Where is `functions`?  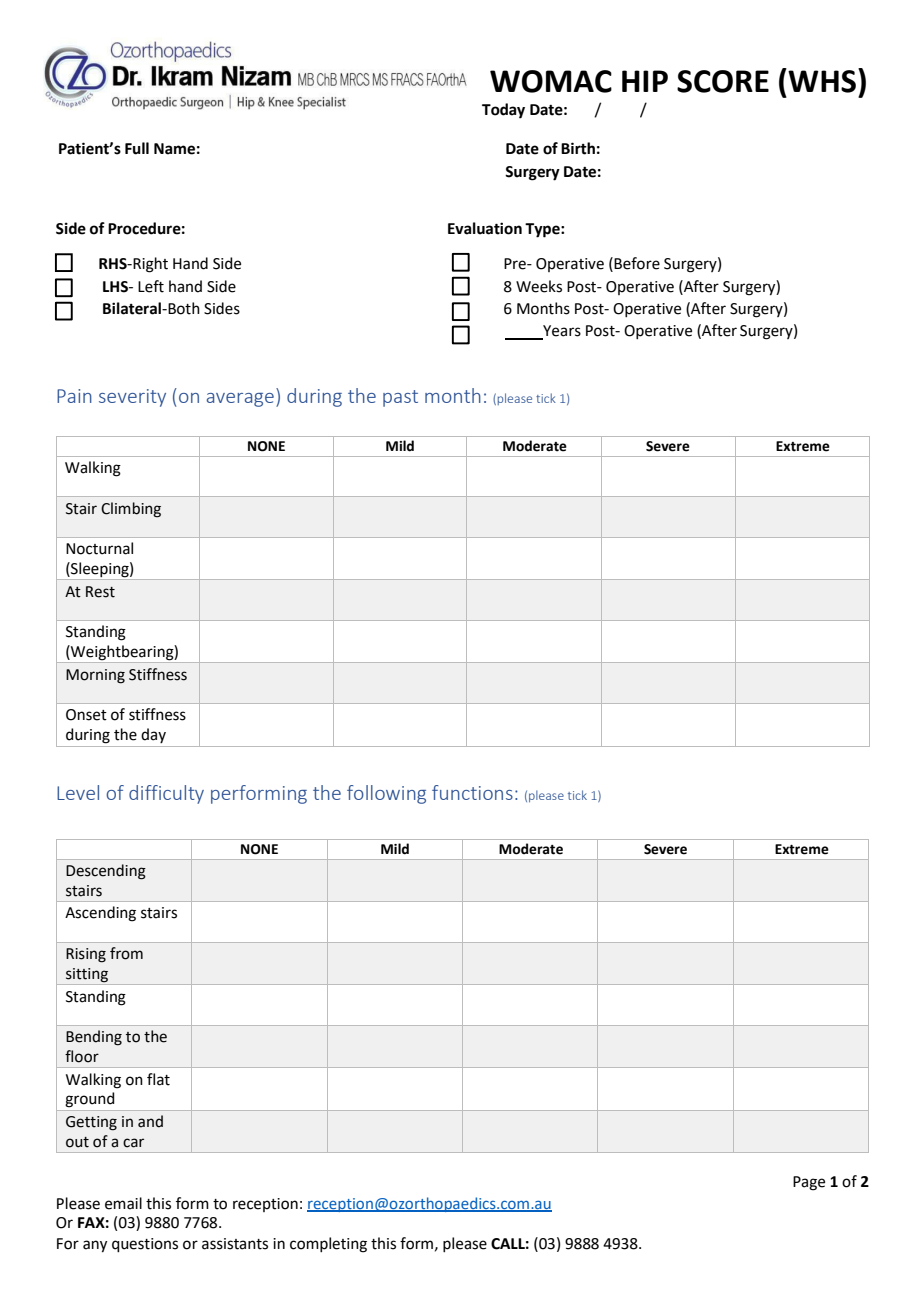 functions is located at coordinates (472, 792).
